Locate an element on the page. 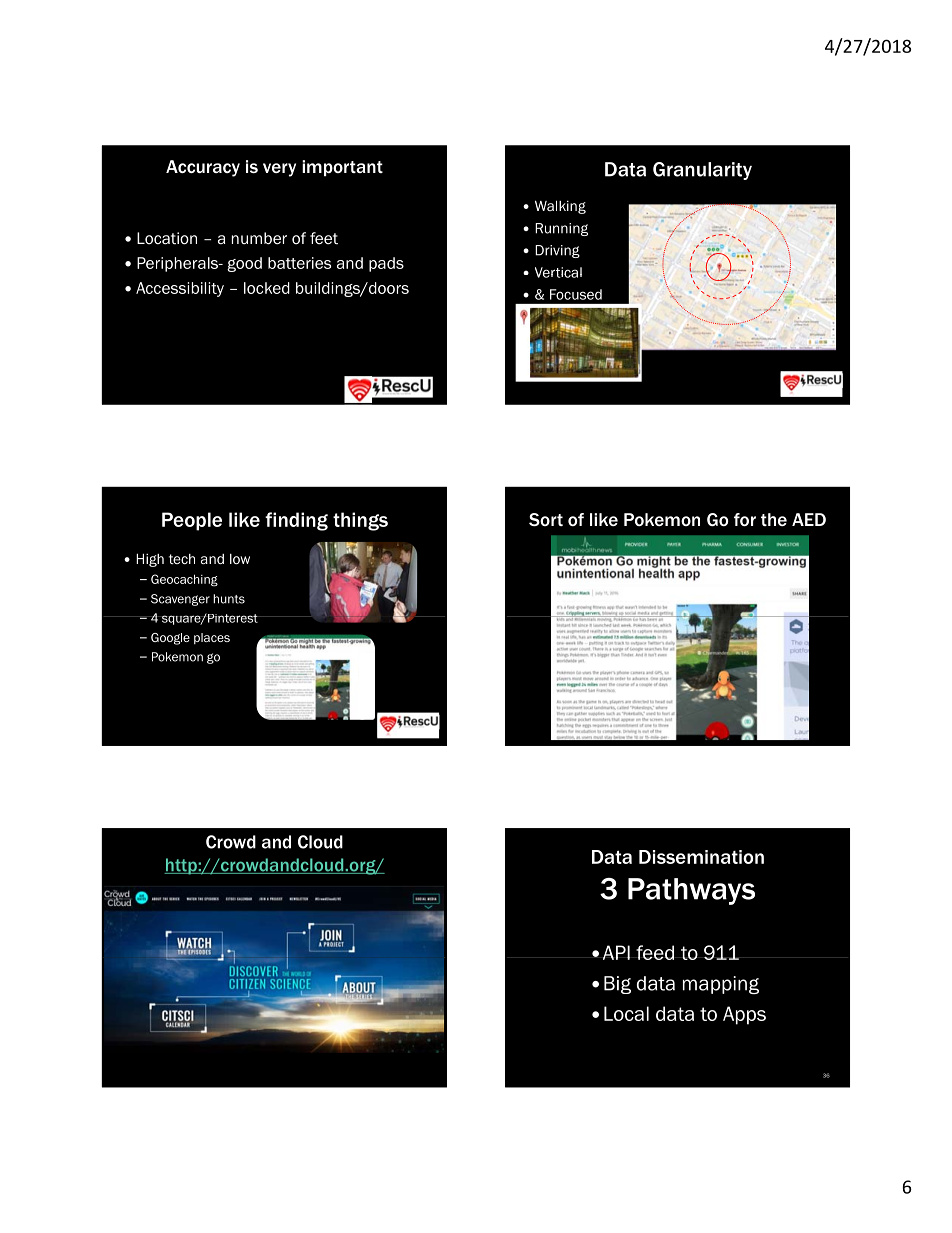  Big is located at coordinates (617, 985).
